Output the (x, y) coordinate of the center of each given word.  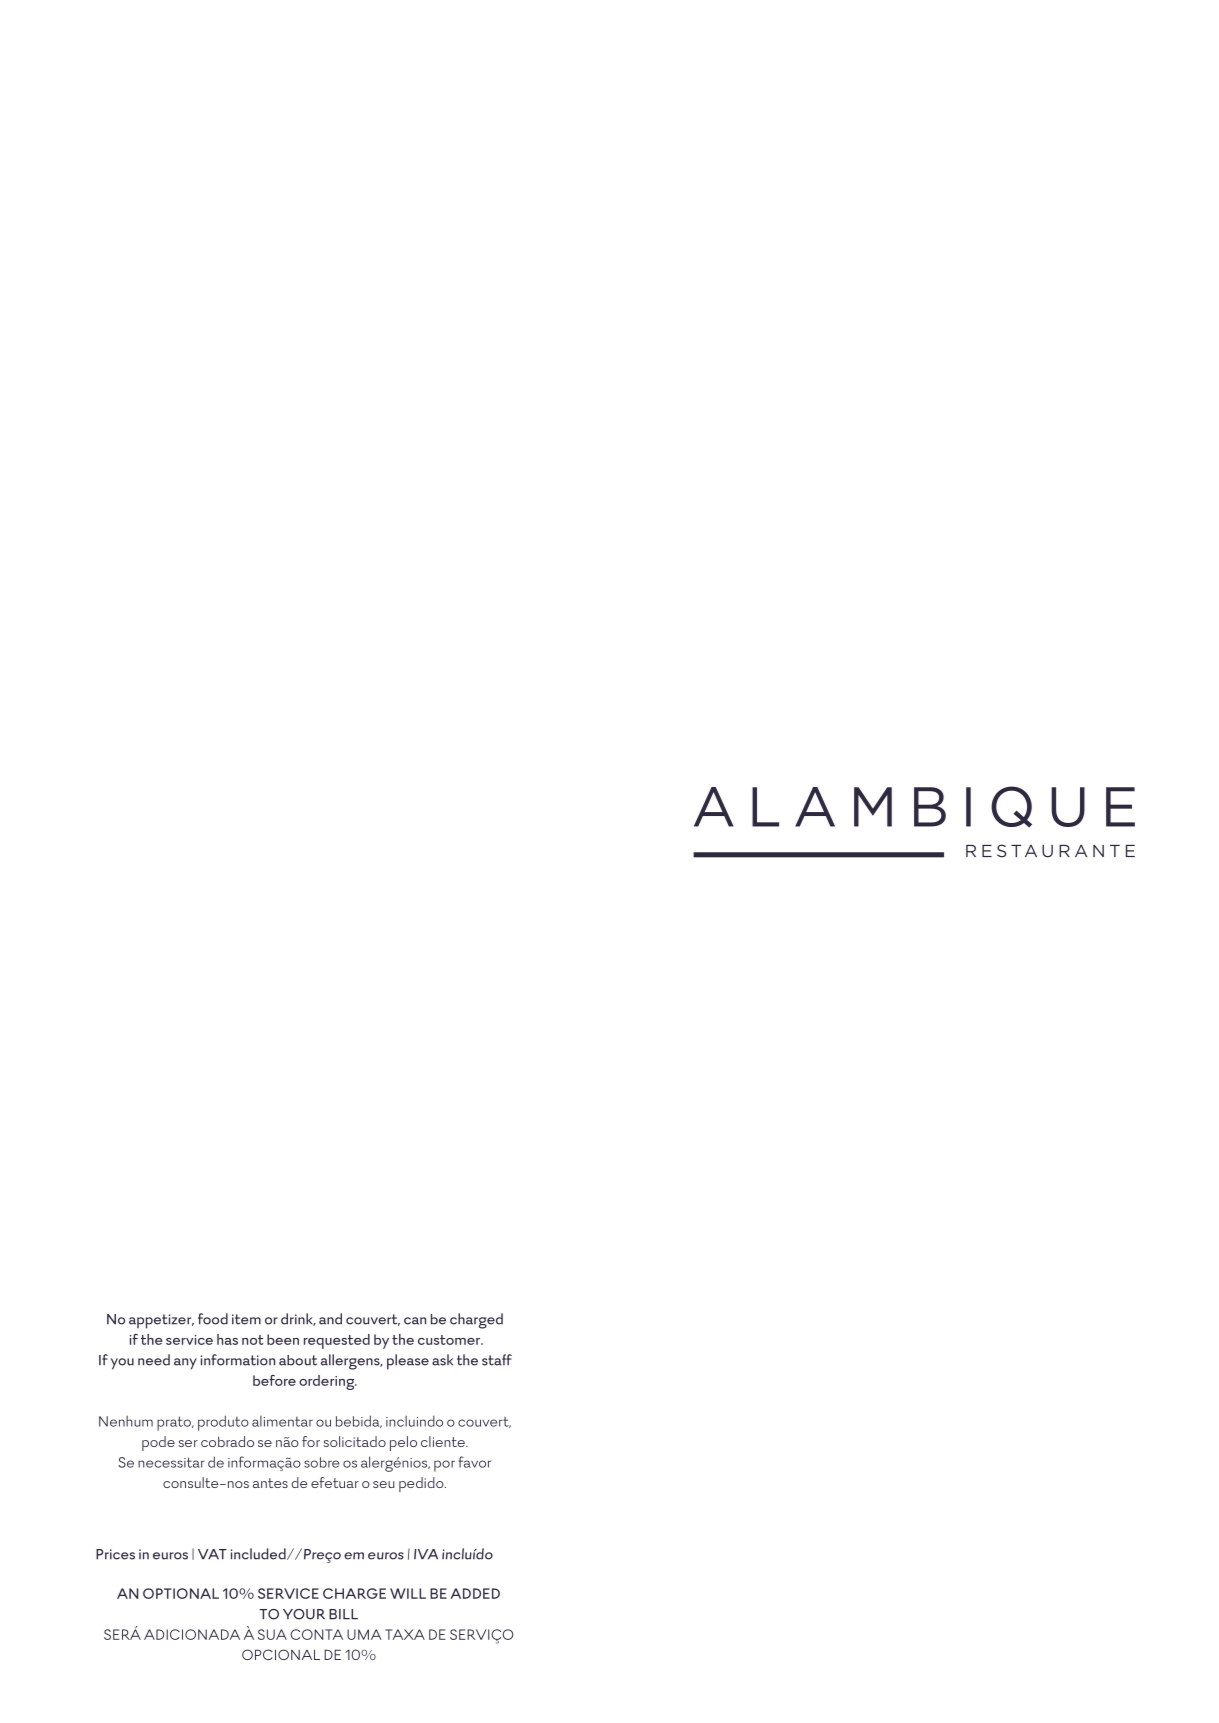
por (444, 1466)
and (330, 1319)
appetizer (161, 1321)
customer (450, 1340)
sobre (321, 1462)
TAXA (405, 1634)
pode (158, 1443)
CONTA (316, 1634)
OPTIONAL (181, 1593)
